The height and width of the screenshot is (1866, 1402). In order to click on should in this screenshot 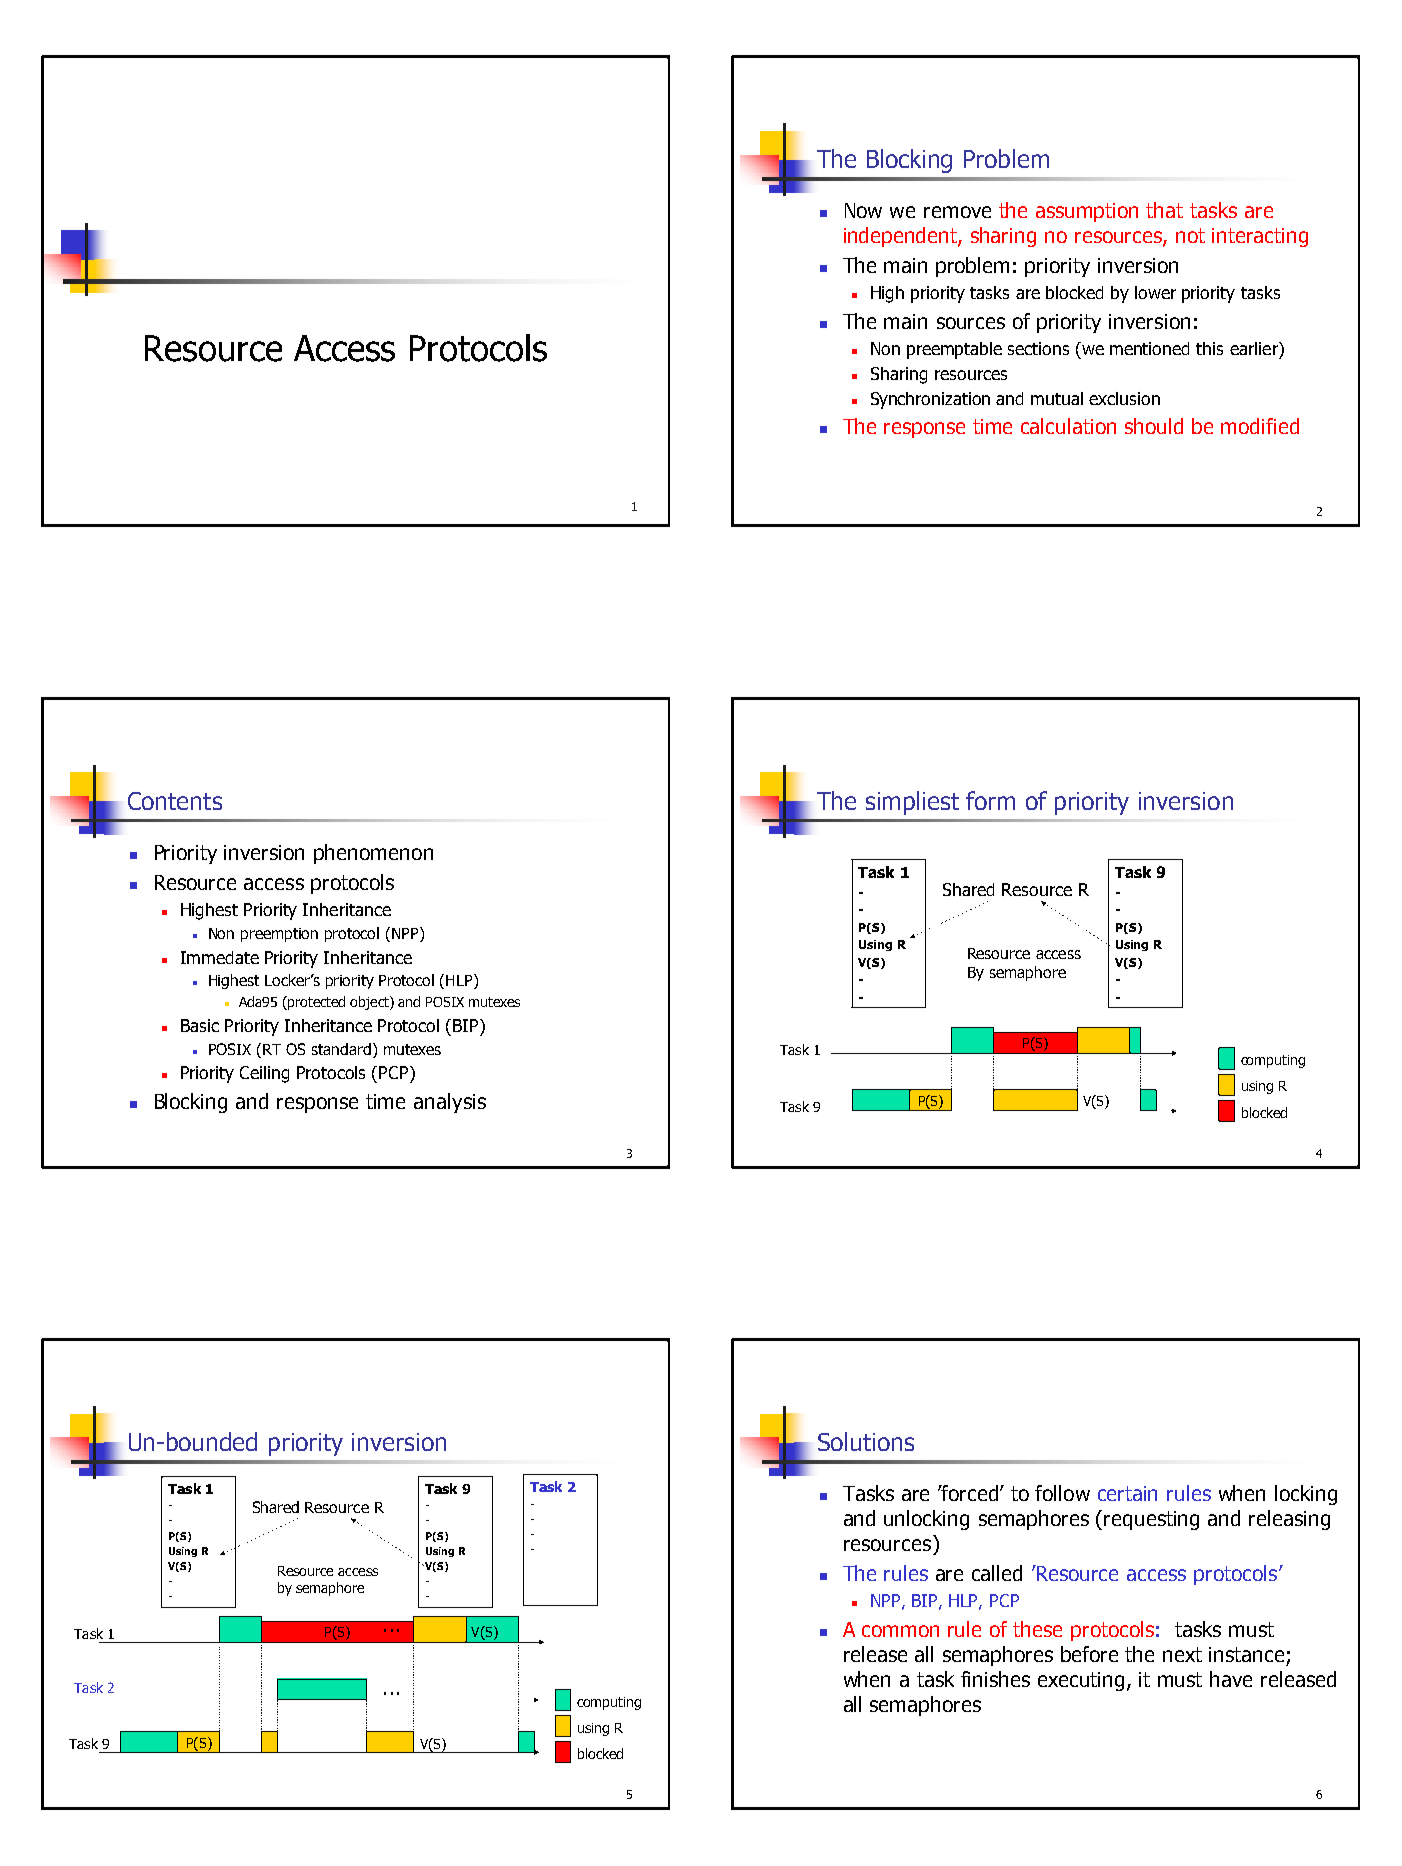, I will do `click(1154, 426)`.
